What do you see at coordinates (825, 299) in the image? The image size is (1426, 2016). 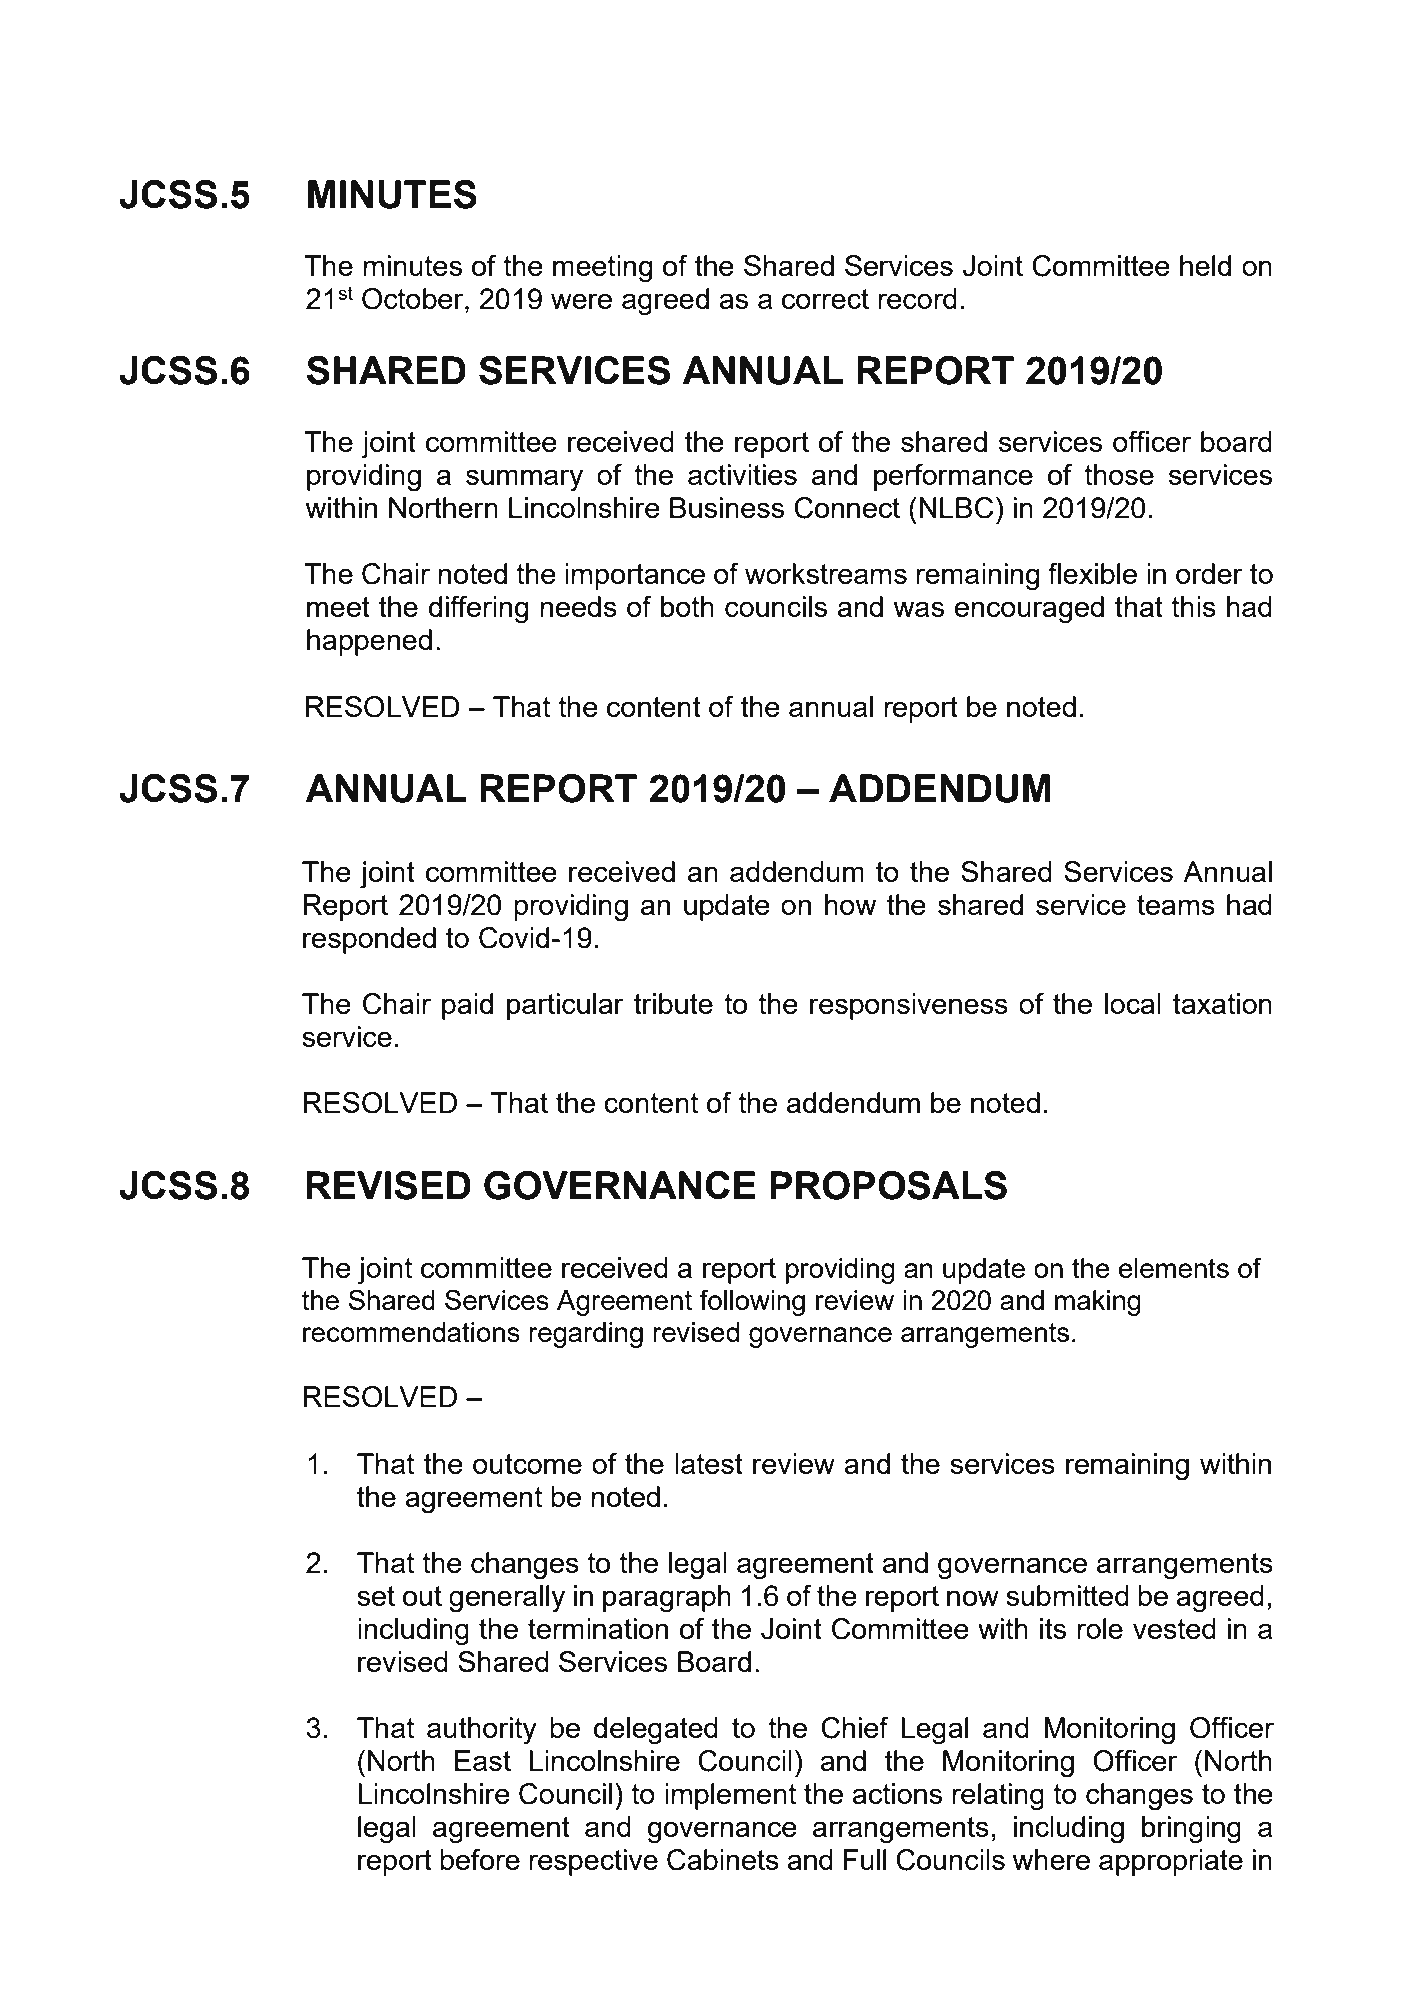 I see `correct` at bounding box center [825, 299].
